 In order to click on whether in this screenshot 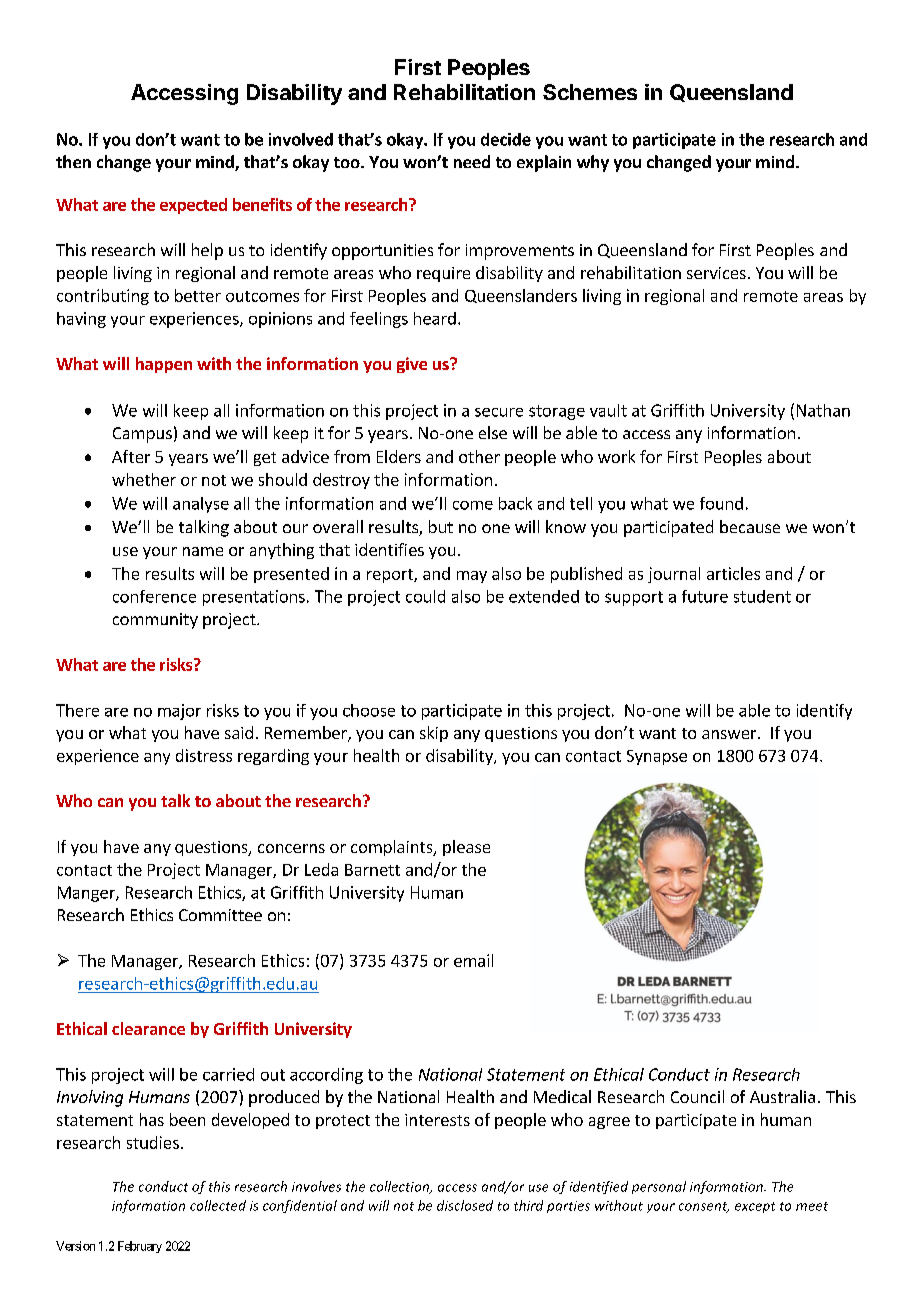, I will do `click(144, 479)`.
